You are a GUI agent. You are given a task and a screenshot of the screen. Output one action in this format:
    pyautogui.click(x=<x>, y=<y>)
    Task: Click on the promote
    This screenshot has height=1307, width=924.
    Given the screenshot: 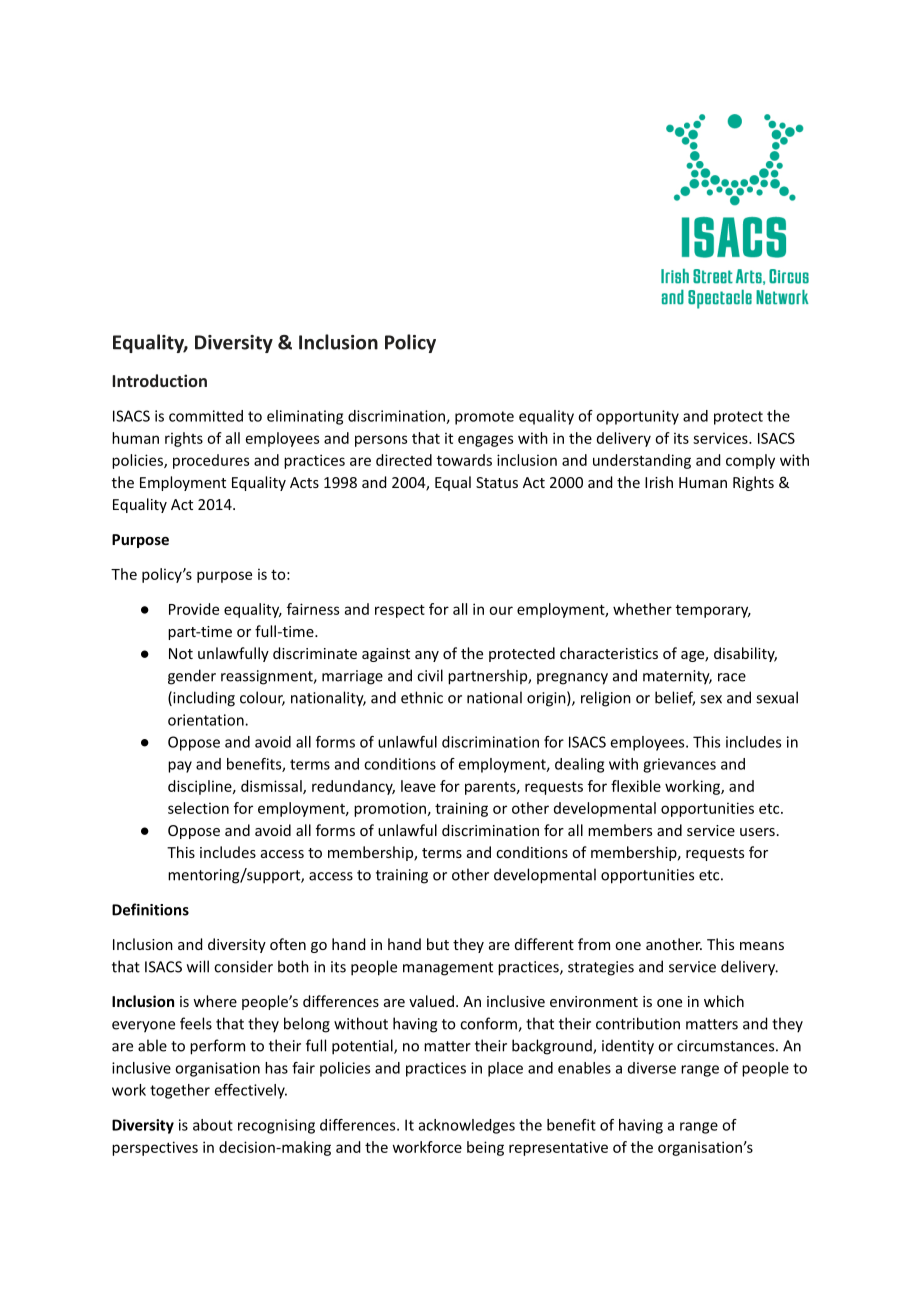 What is the action you would take?
    pyautogui.click(x=484, y=418)
